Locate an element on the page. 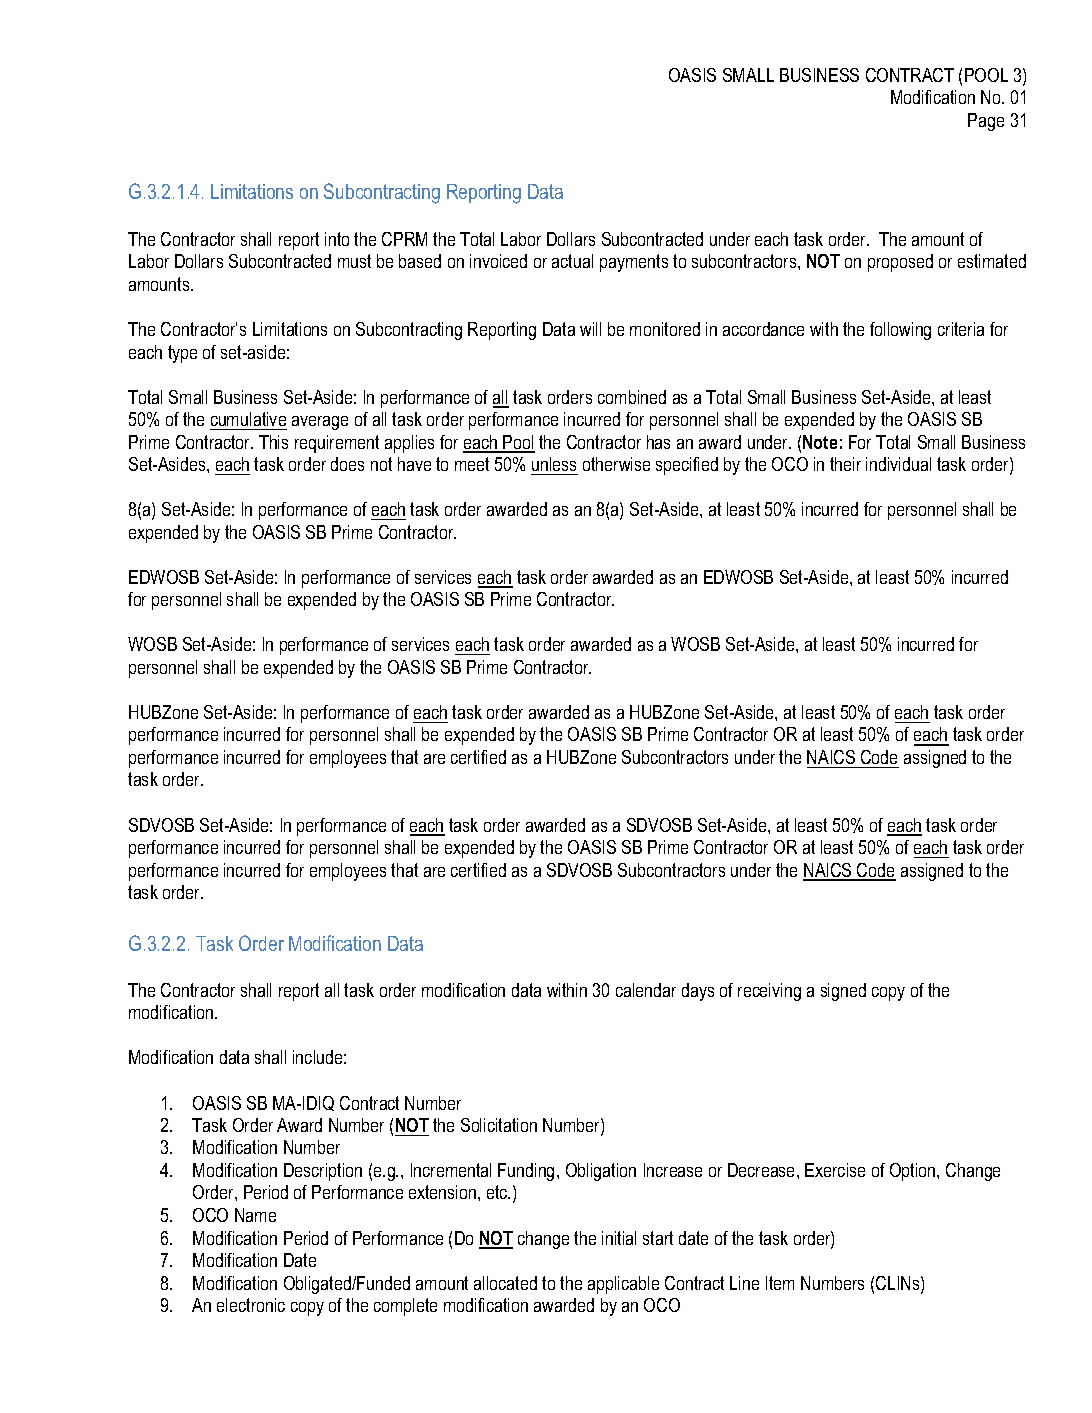  applicable is located at coordinates (623, 1285).
